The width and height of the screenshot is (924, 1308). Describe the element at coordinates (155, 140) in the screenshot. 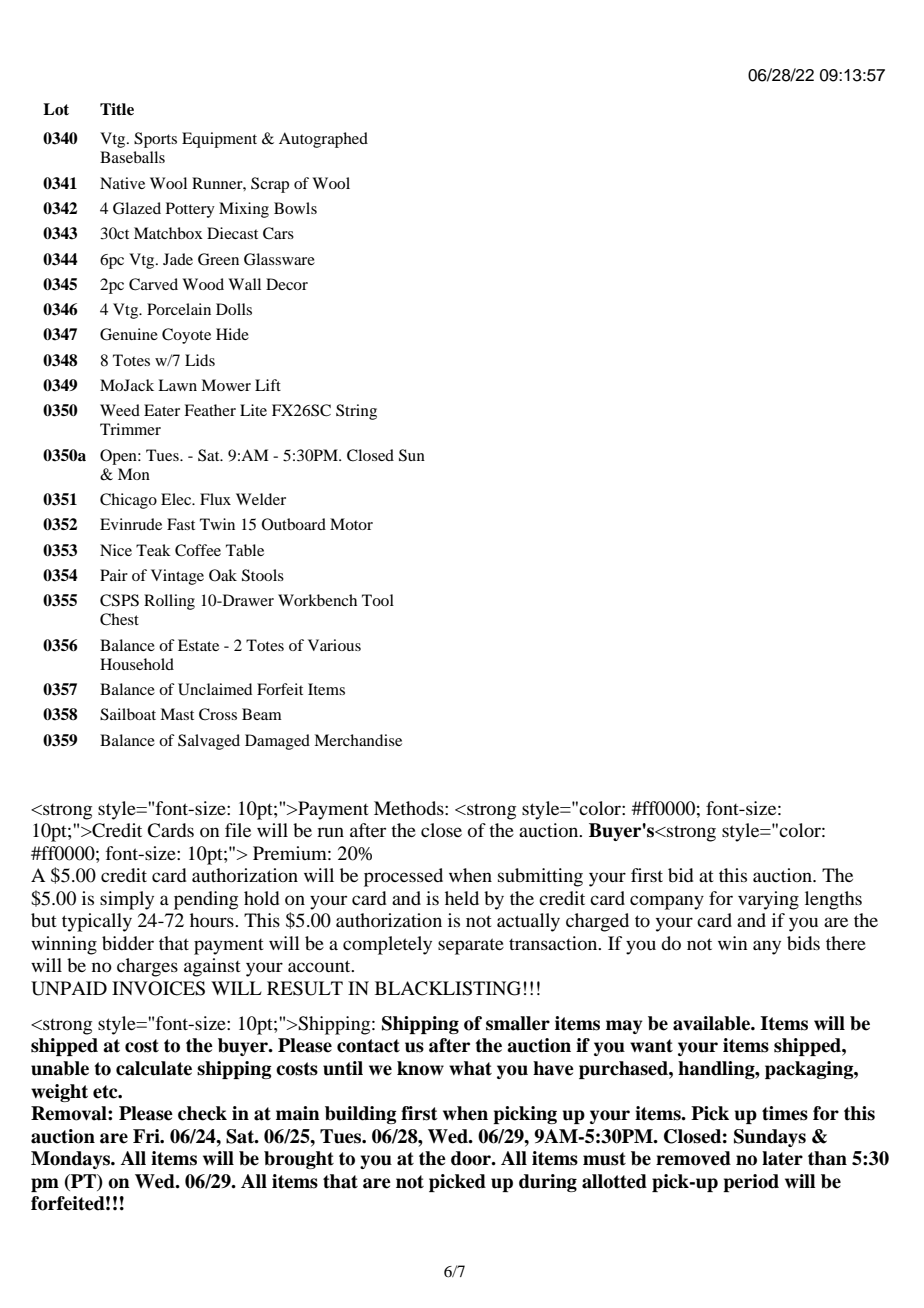

I see `Sports` at that location.
